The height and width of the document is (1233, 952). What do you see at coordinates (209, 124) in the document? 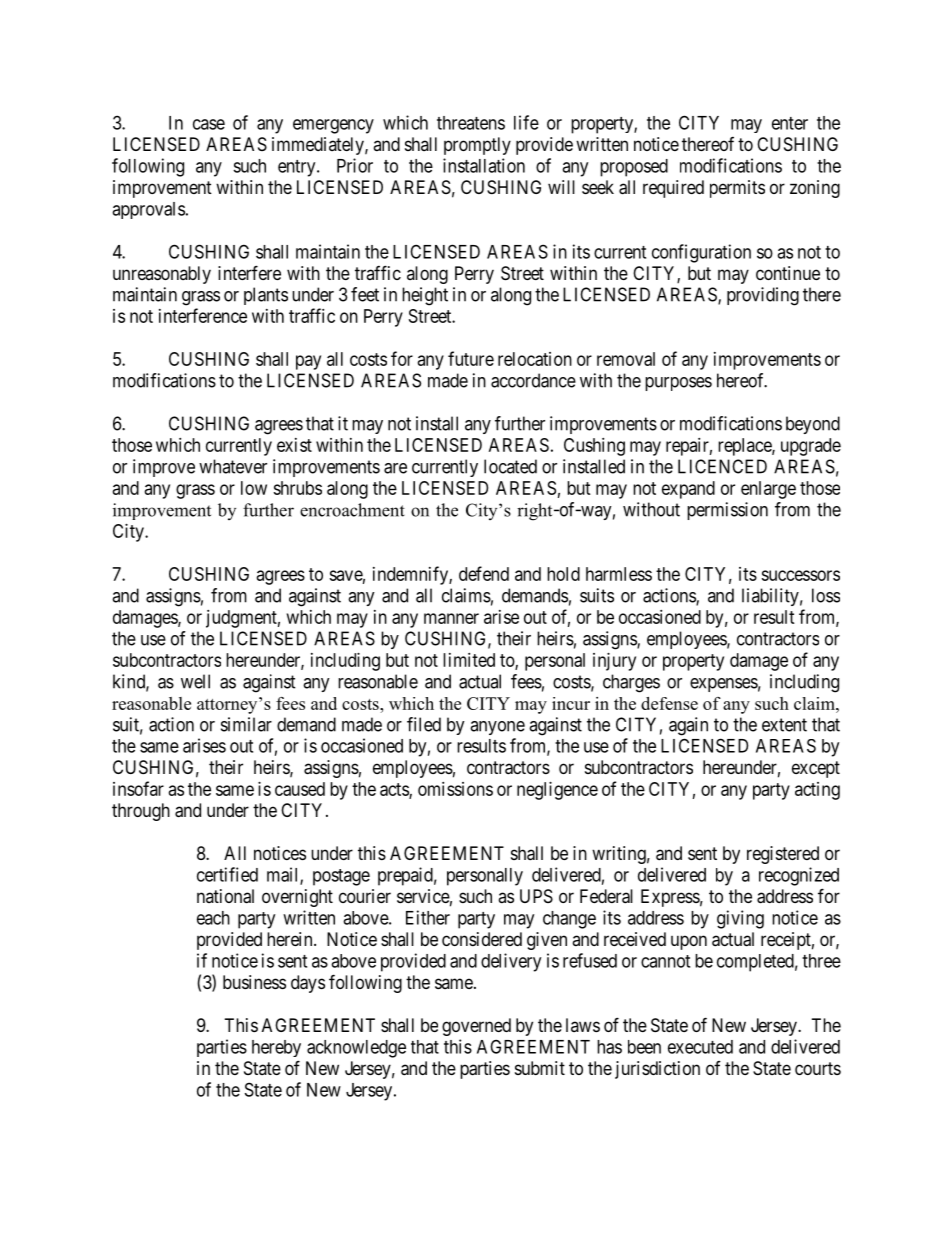
I see `case` at bounding box center [209, 124].
